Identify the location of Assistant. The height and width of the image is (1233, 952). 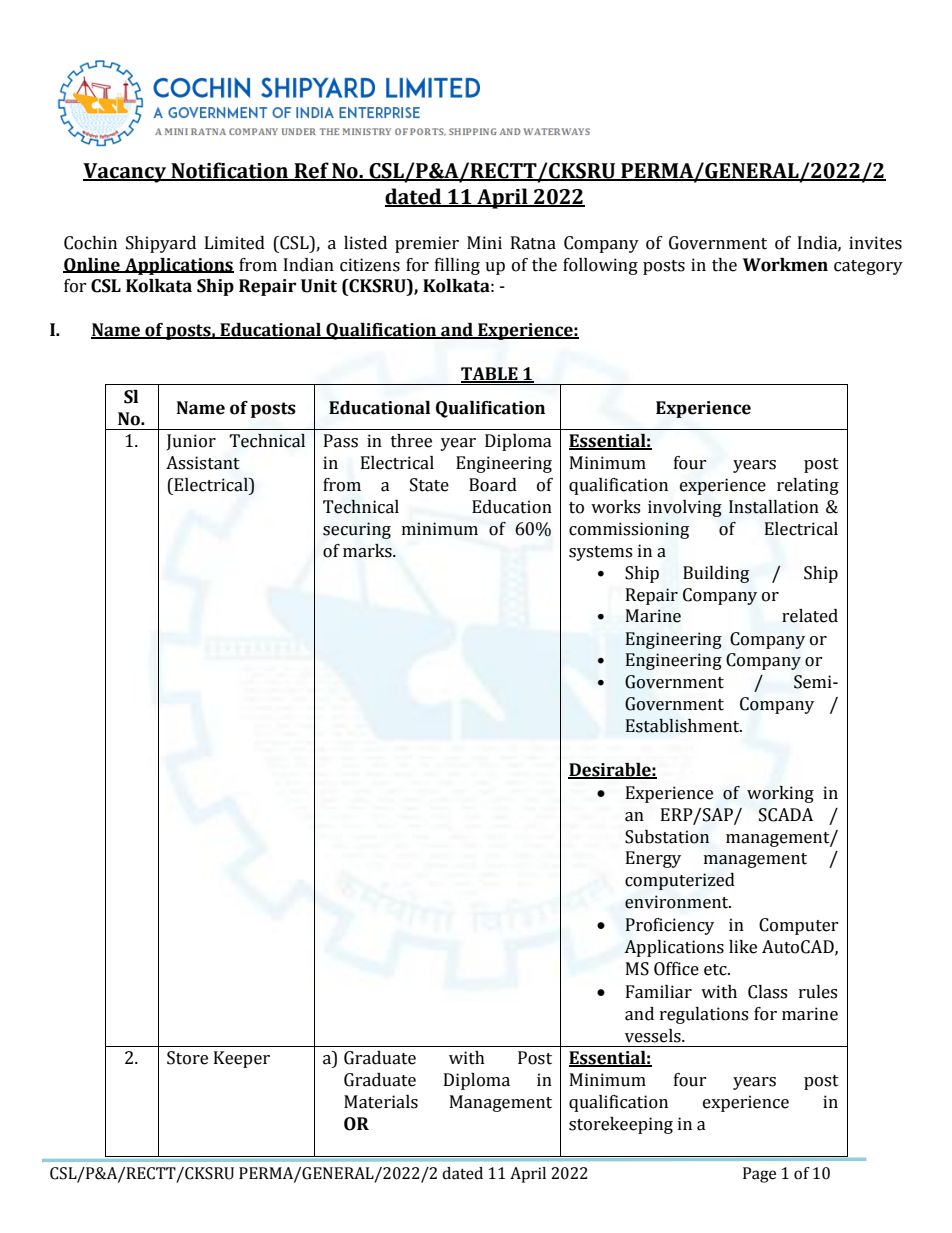
(203, 463).
